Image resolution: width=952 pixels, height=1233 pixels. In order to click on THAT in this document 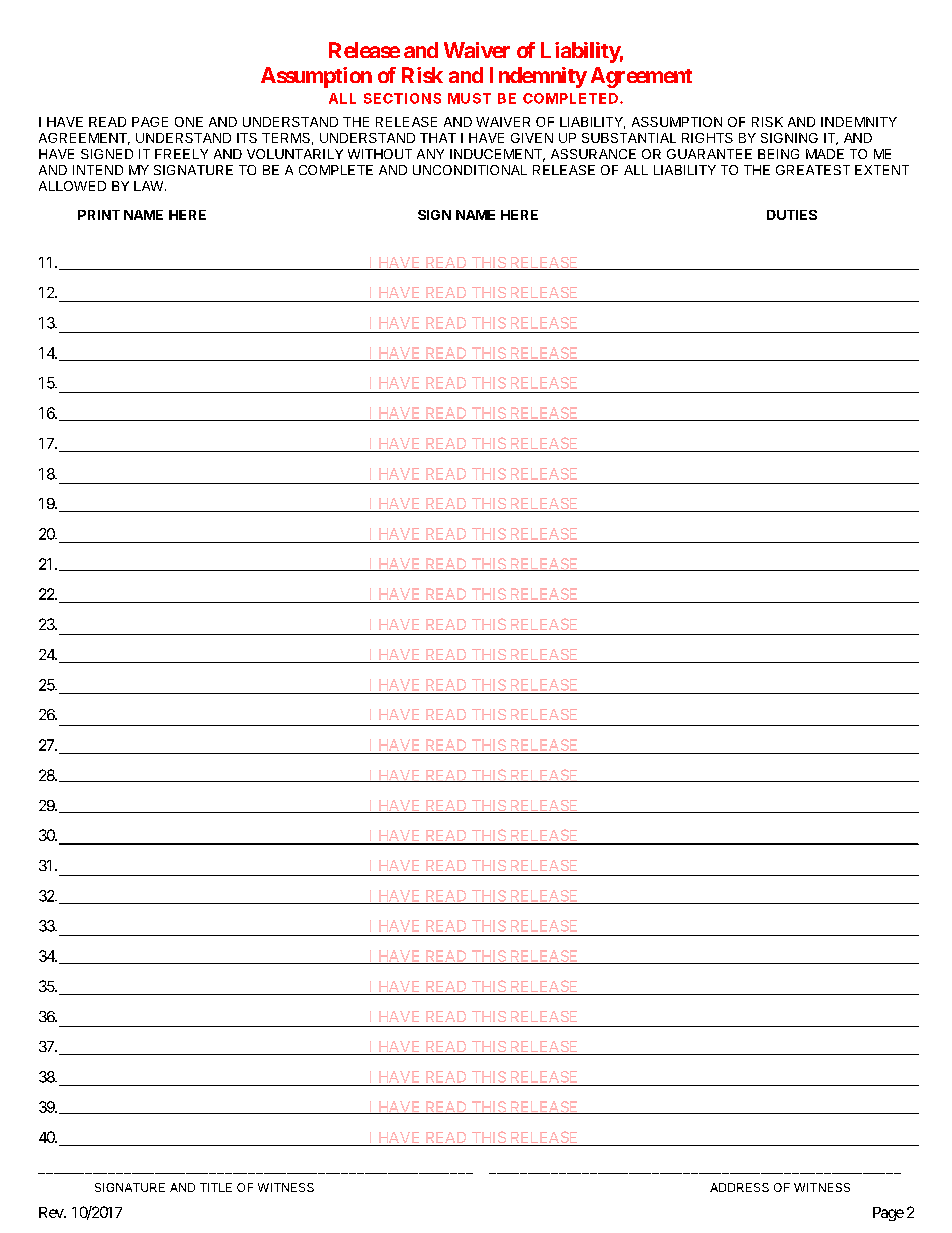, I will do `click(438, 138)`.
